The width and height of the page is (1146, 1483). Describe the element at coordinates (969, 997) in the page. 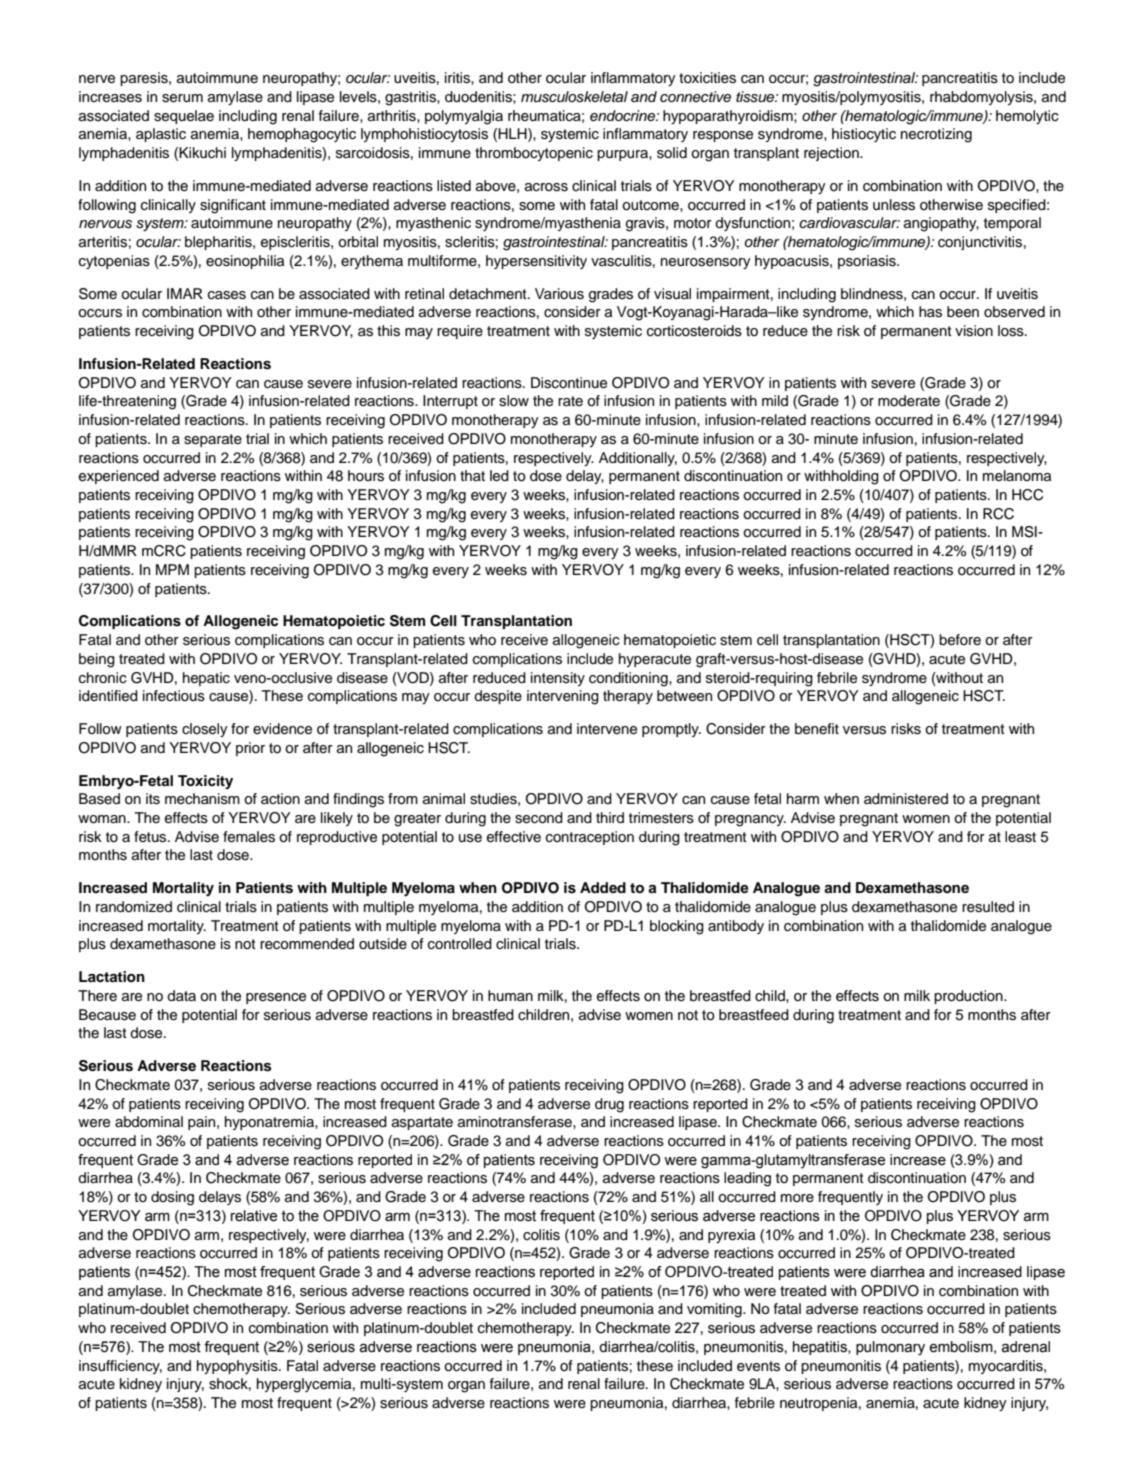

I see `production` at that location.
